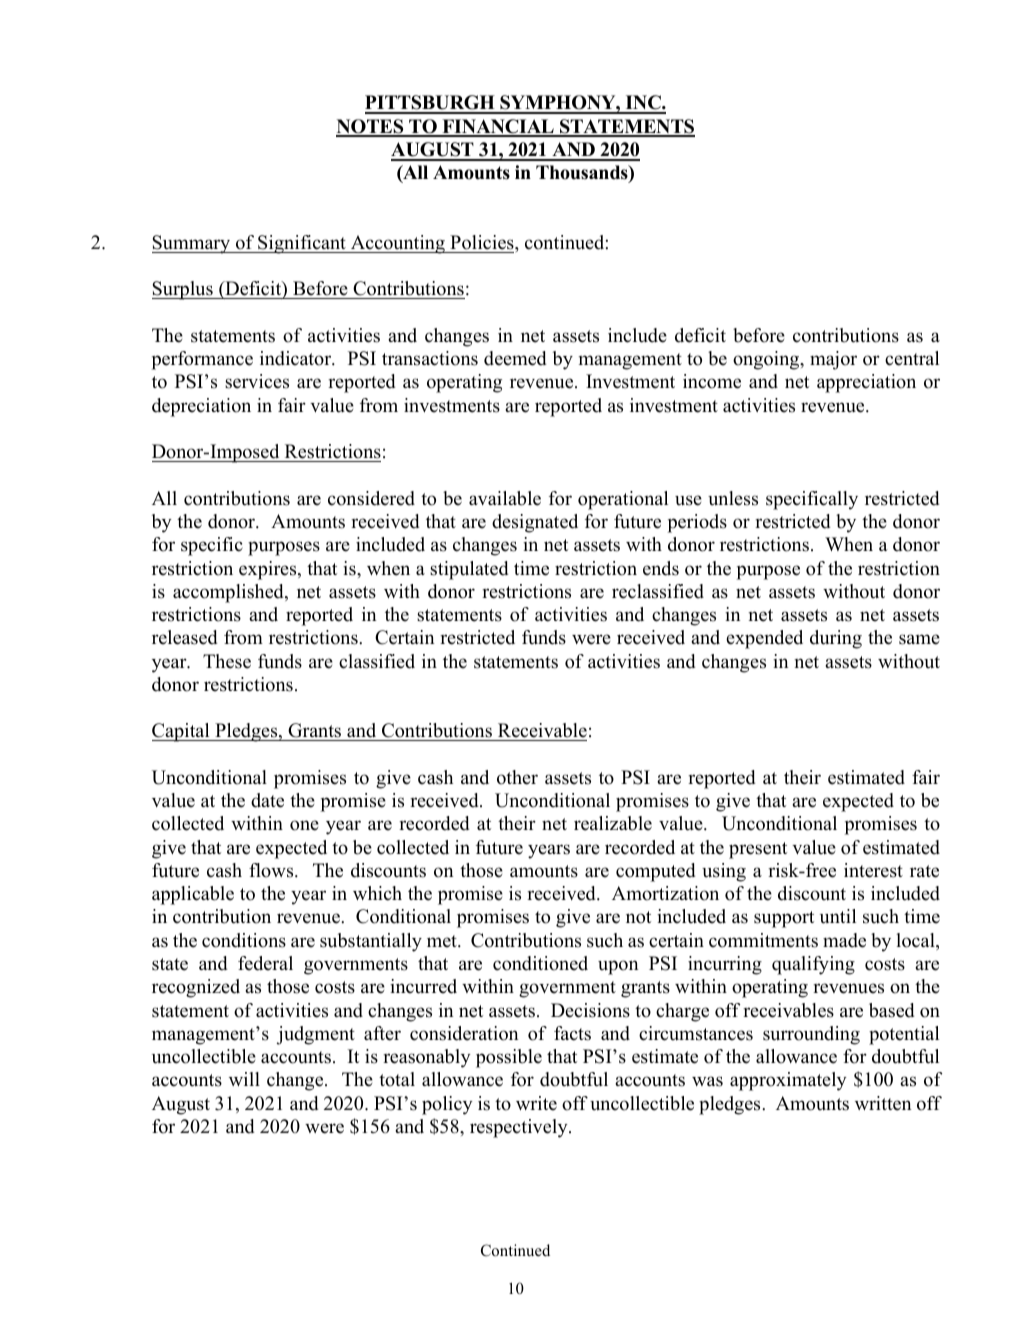 This image has width=1031, height=1335. I want to click on during, so click(836, 639).
